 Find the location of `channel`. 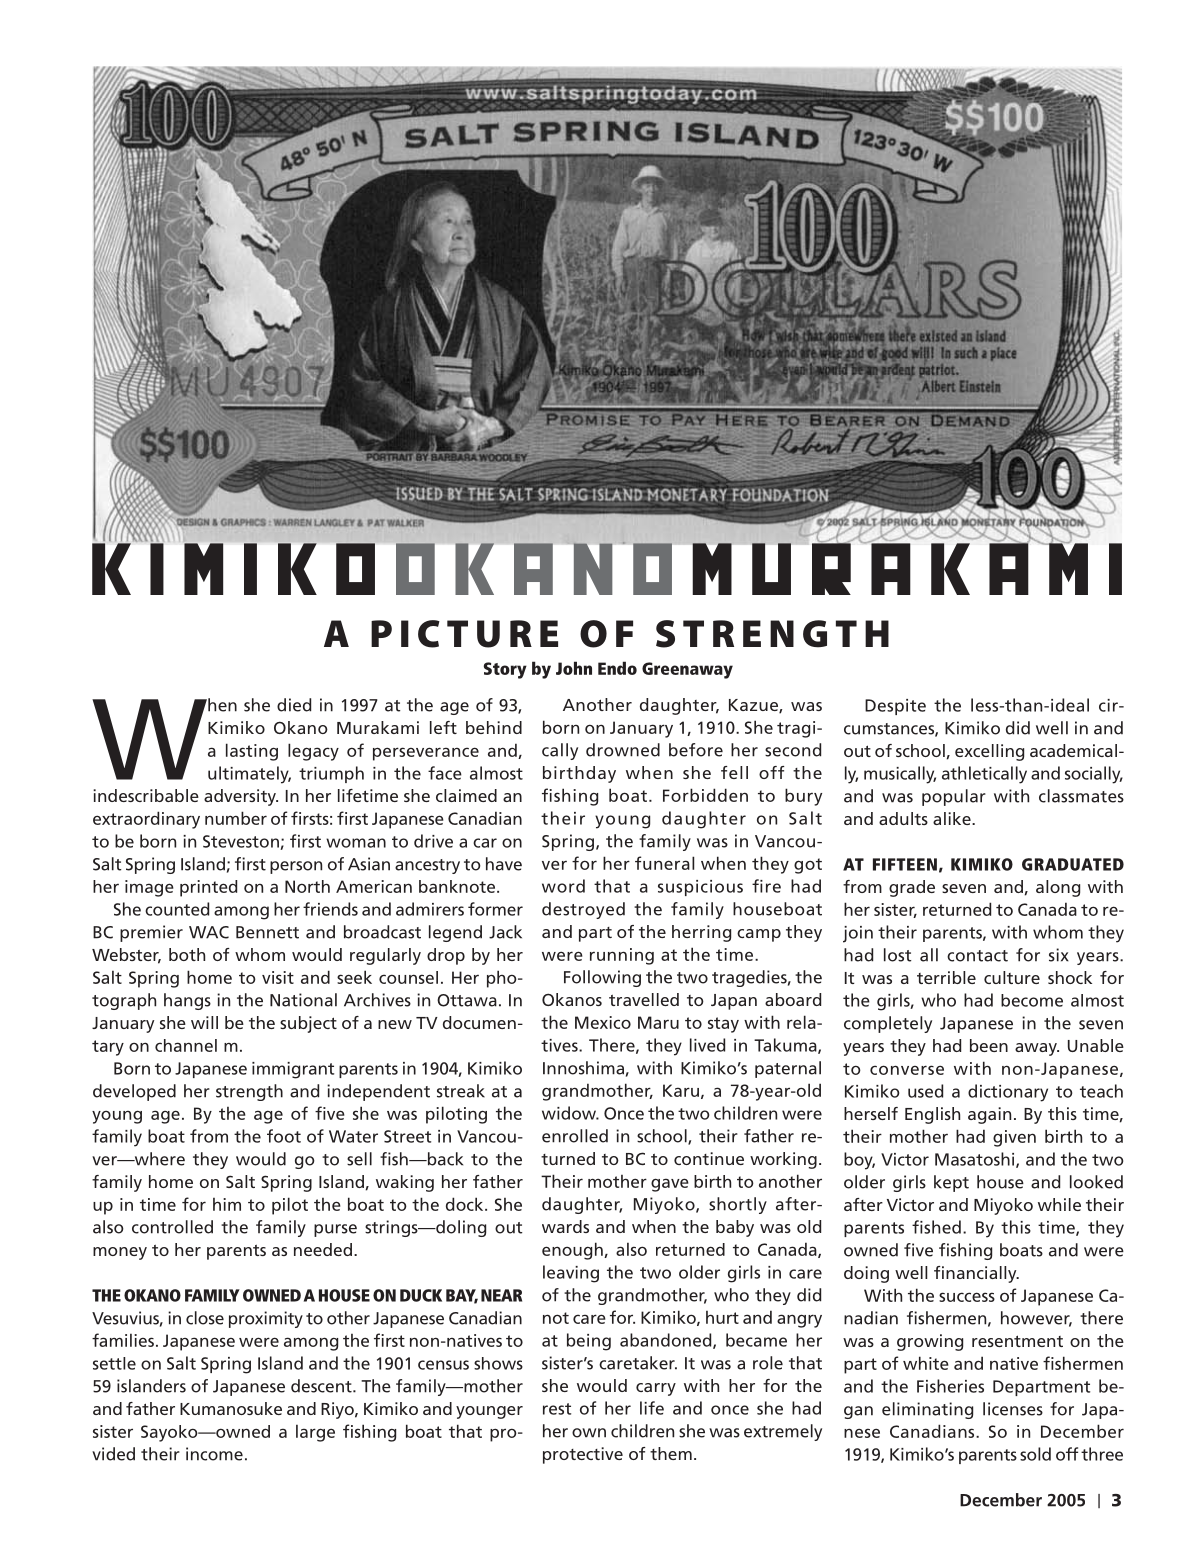

channel is located at coordinates (186, 1045).
